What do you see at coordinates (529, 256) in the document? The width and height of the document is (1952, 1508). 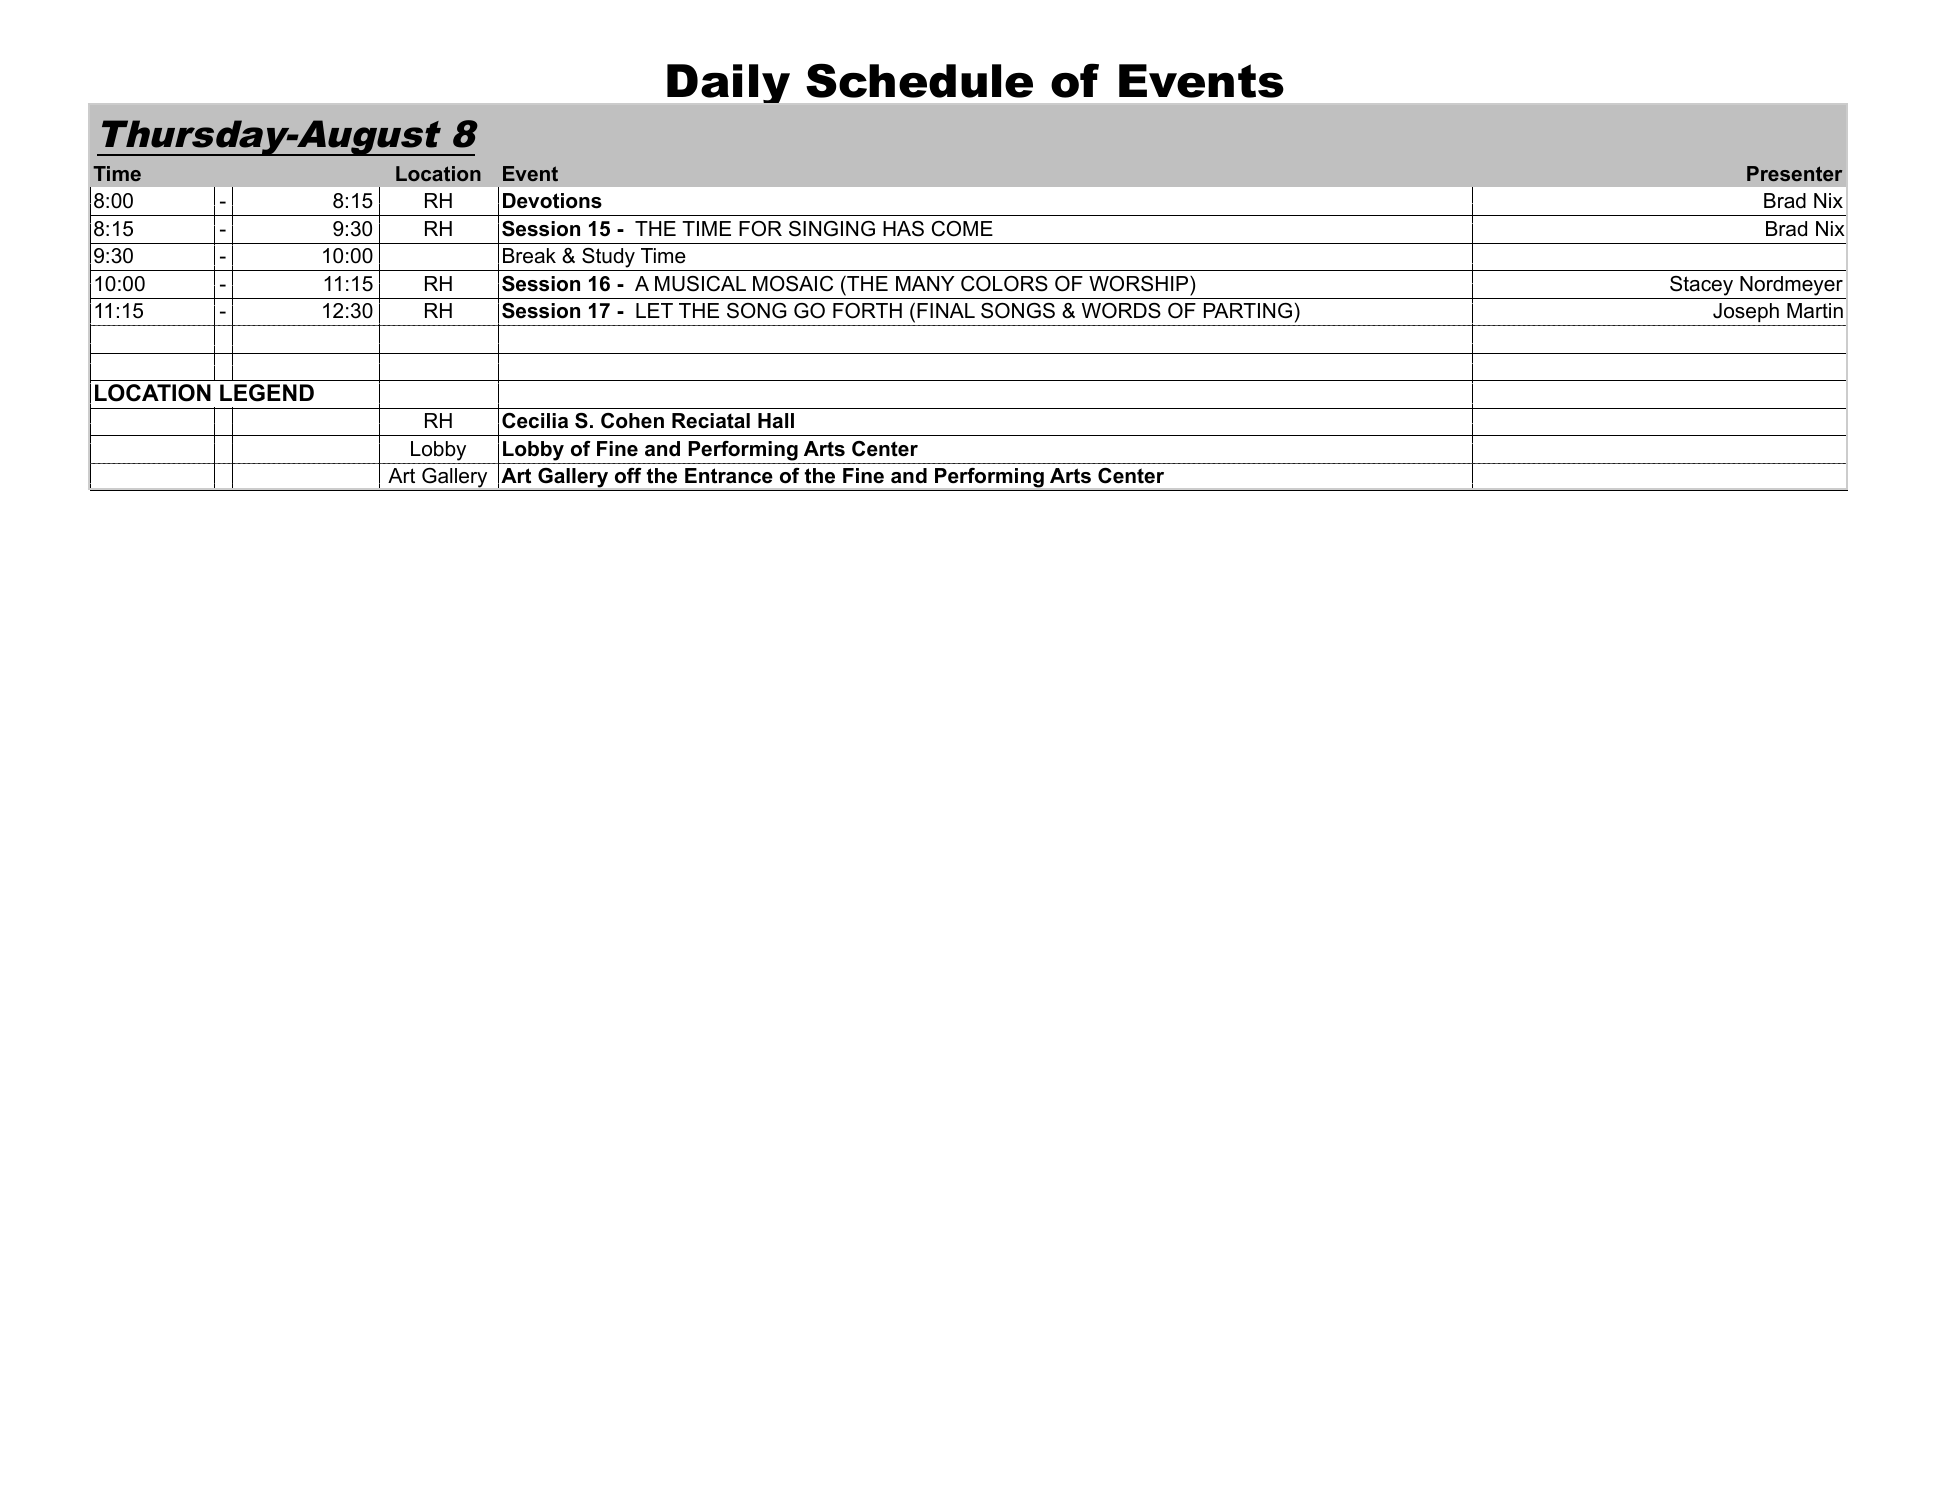 I see `Break` at bounding box center [529, 256].
